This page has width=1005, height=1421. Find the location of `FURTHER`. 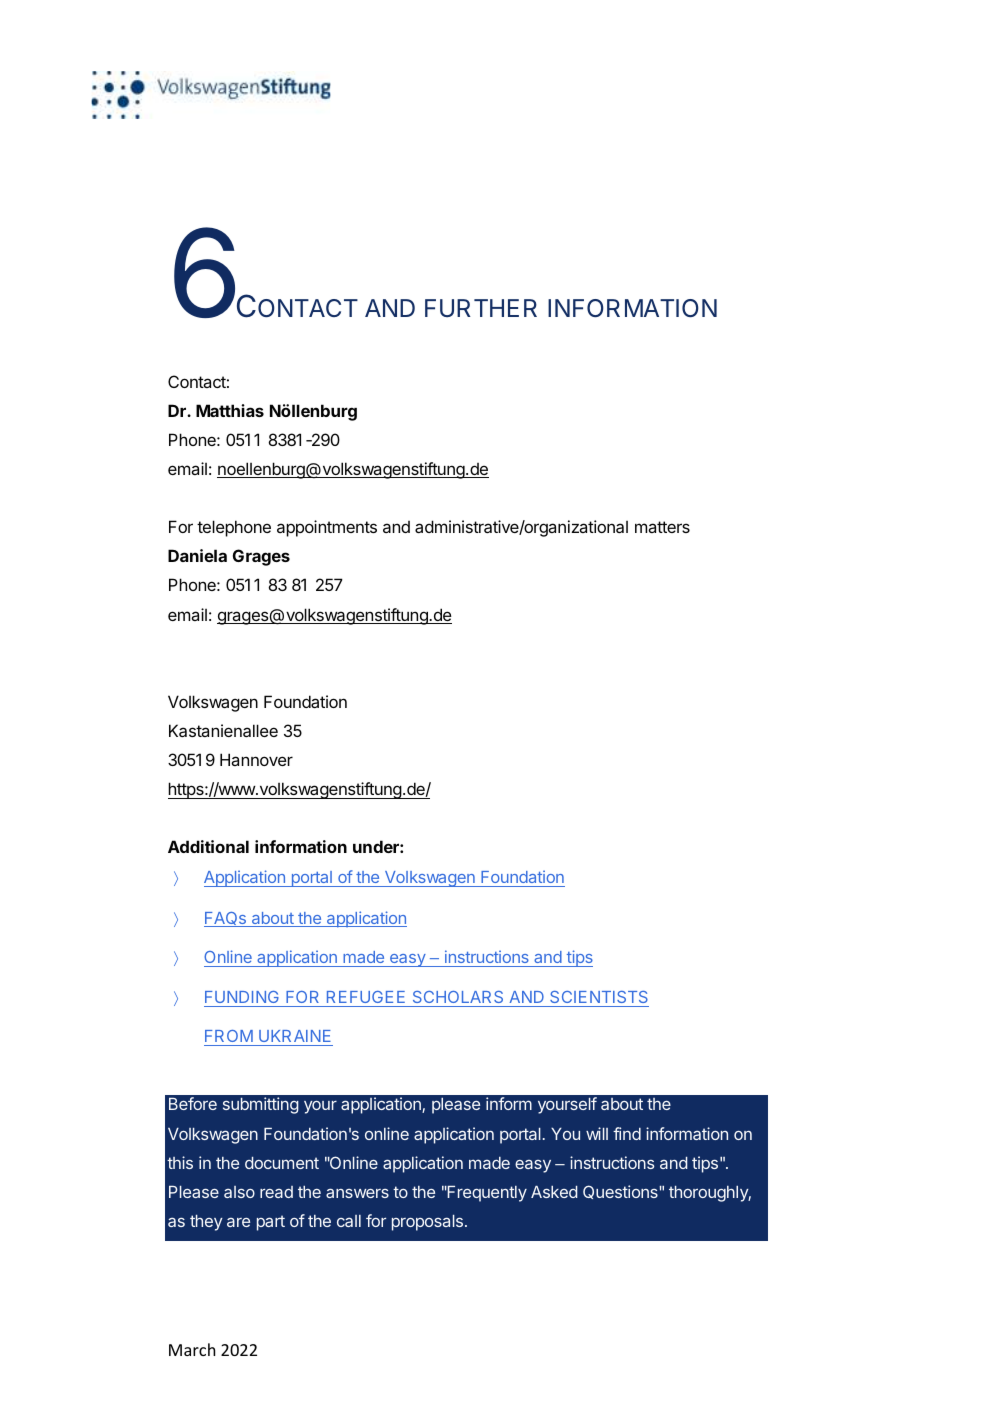

FURTHER is located at coordinates (481, 308).
